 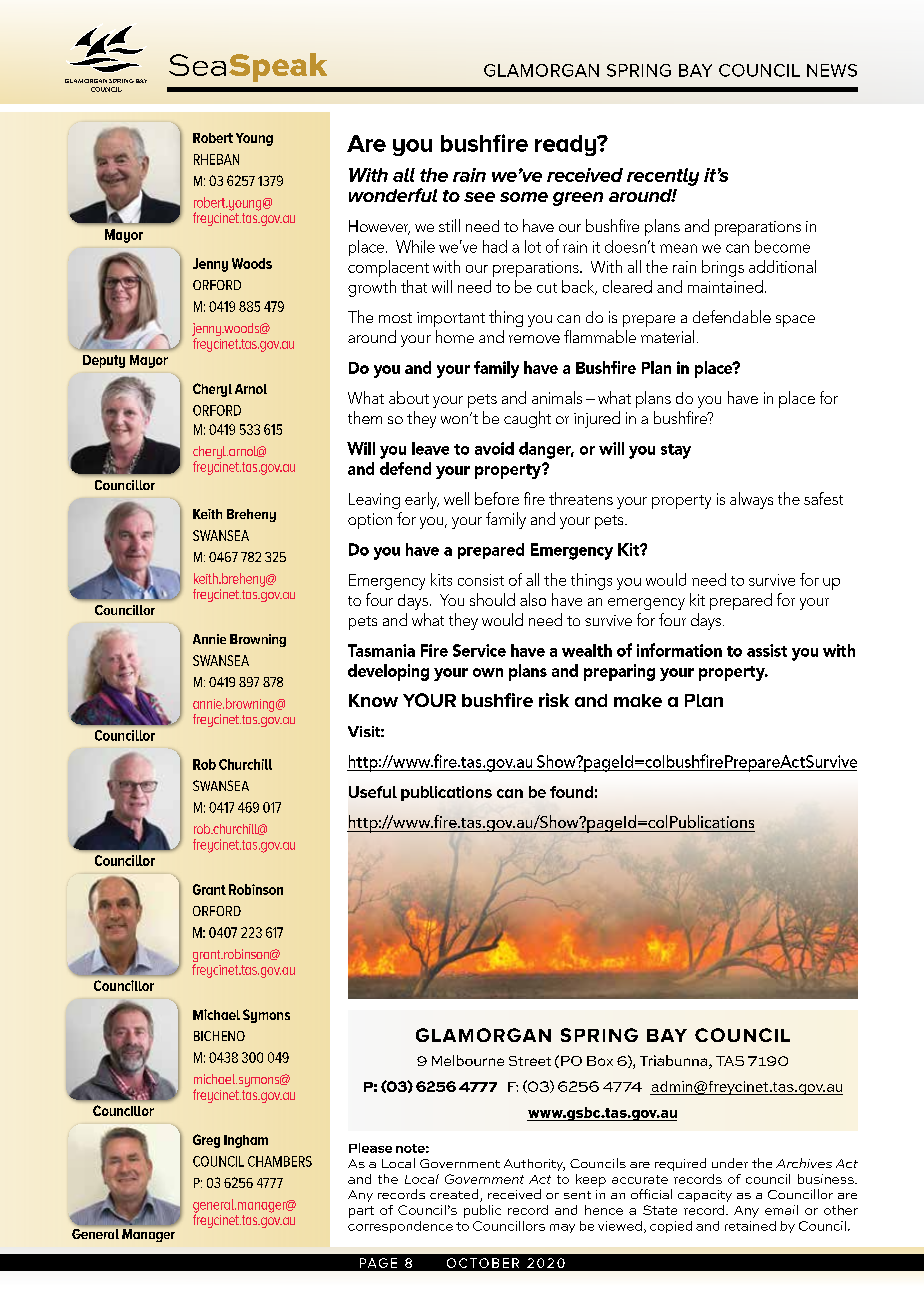 I want to click on created, so click(x=455, y=1195).
